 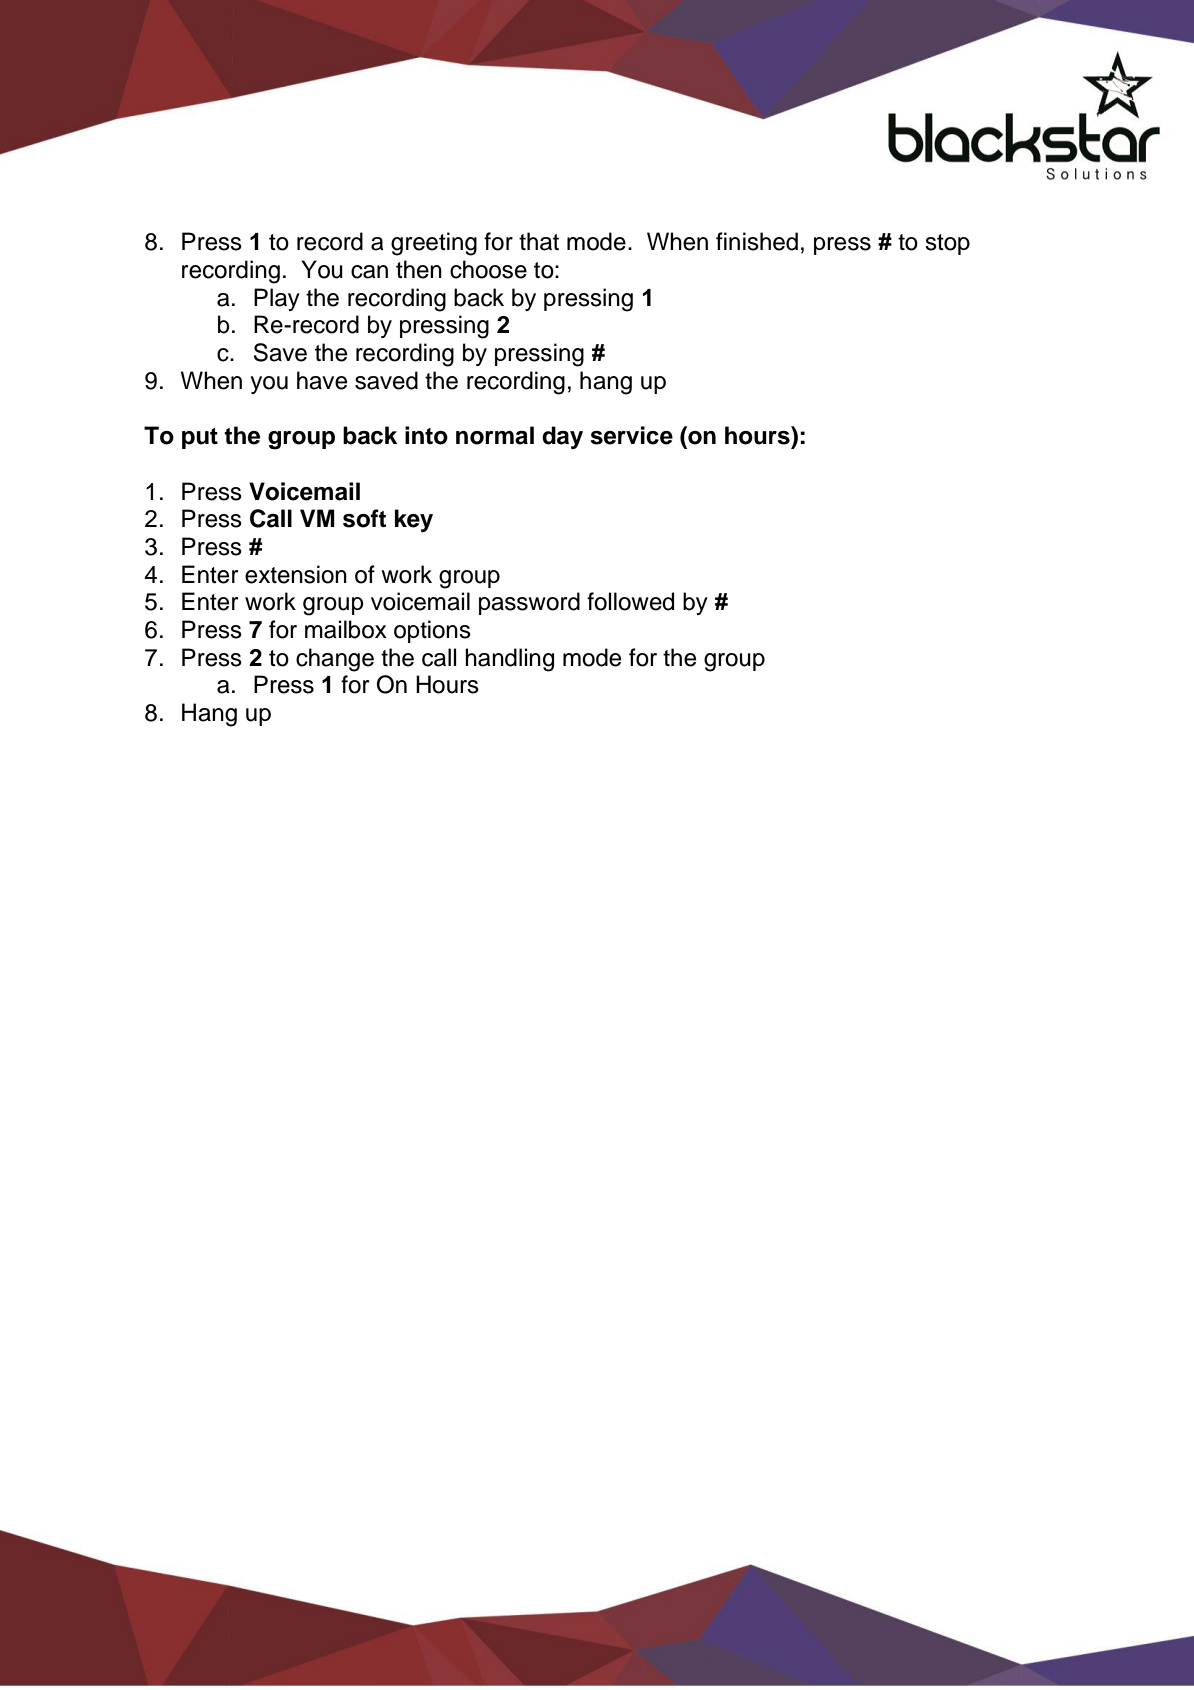 What do you see at coordinates (539, 241) in the page?
I see `that` at bounding box center [539, 241].
